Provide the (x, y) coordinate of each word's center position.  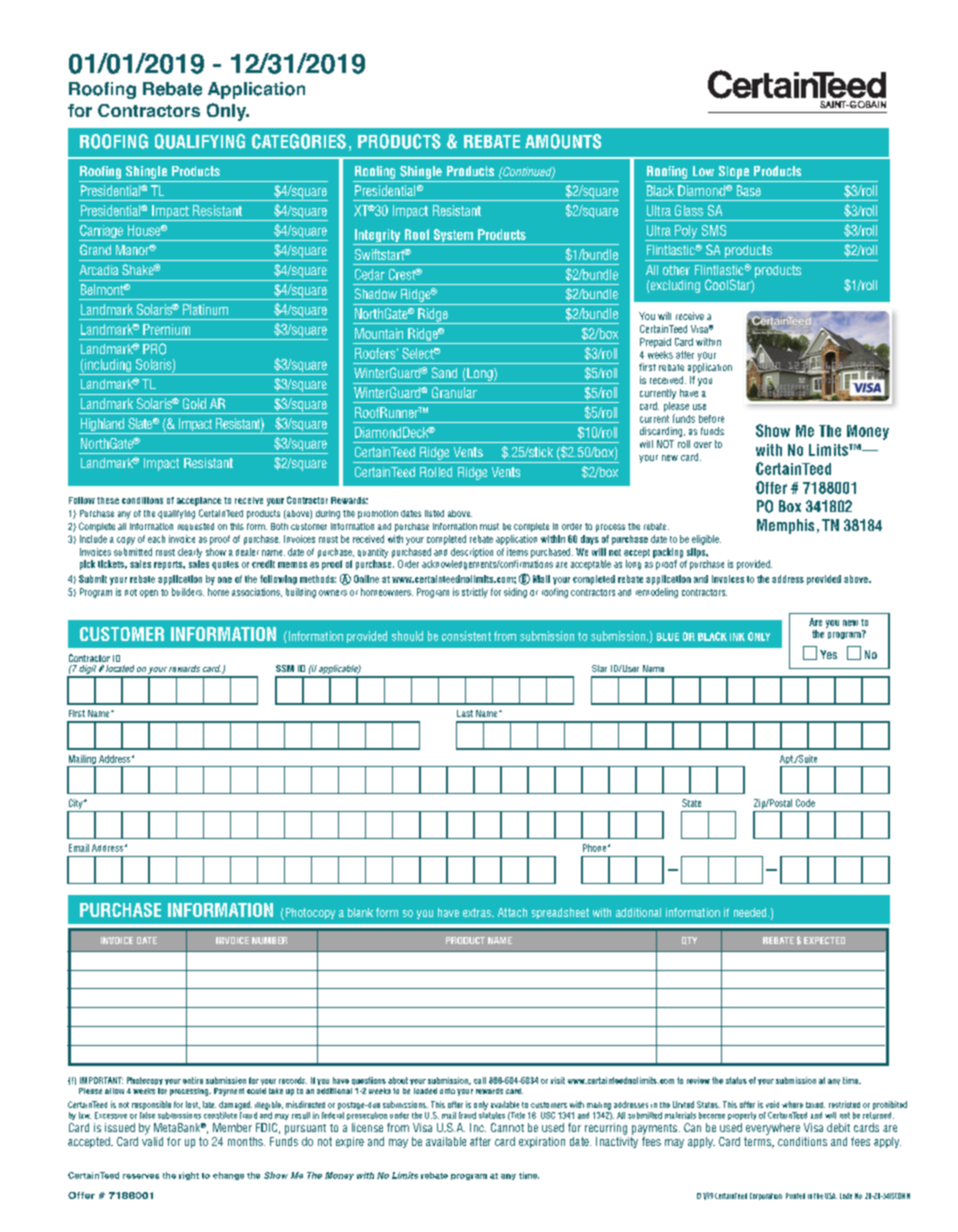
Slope (734, 172)
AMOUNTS (563, 141)
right (189, 1176)
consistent (466, 636)
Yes (828, 654)
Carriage (102, 233)
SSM (285, 668)
